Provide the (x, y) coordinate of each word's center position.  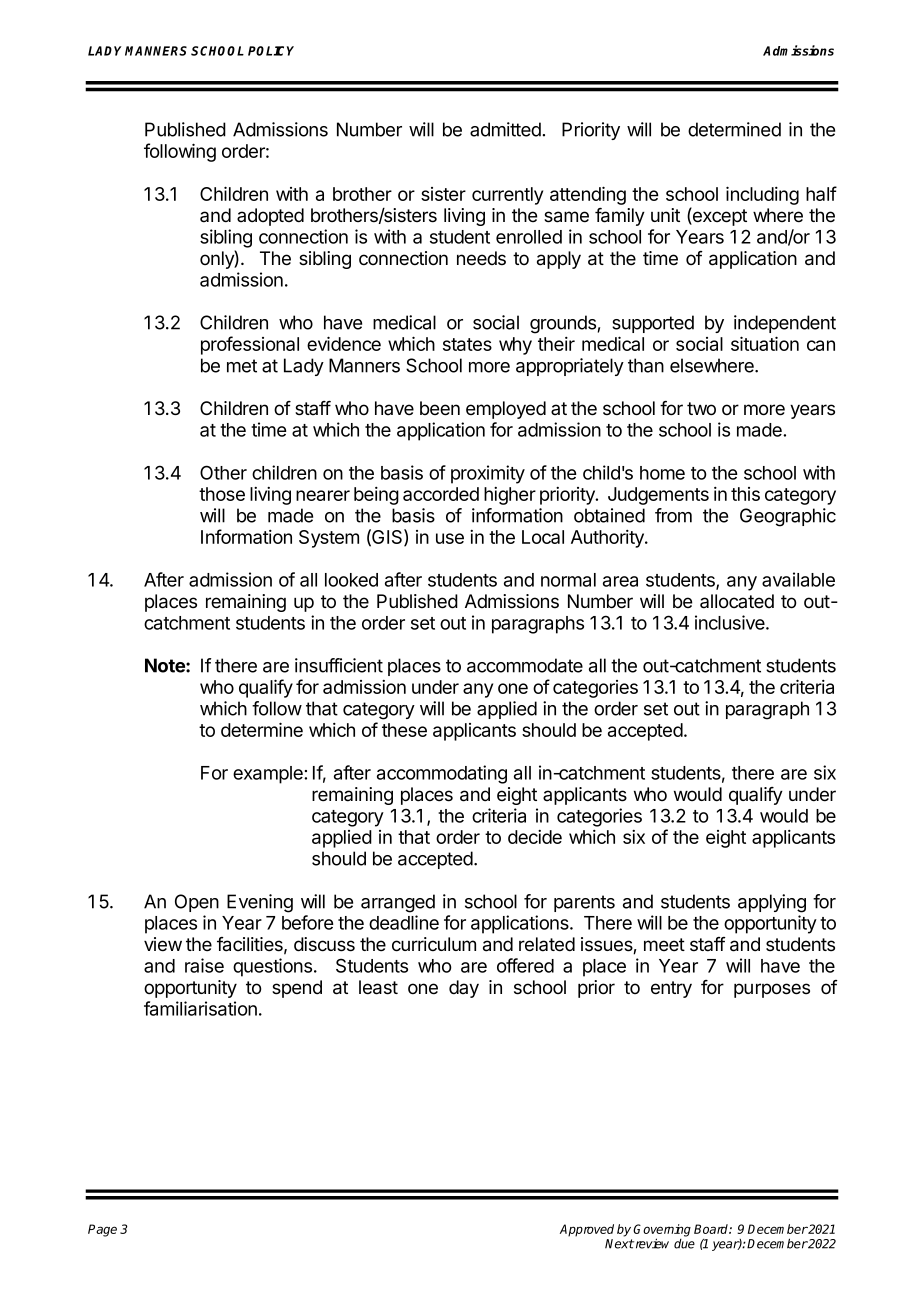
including (762, 195)
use (450, 538)
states (467, 344)
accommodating (442, 774)
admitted (505, 129)
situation (765, 343)
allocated (737, 601)
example (269, 775)
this (745, 494)
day (464, 989)
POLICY (271, 51)
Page (102, 1230)
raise (204, 965)
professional (250, 345)
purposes (772, 990)
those (222, 494)
